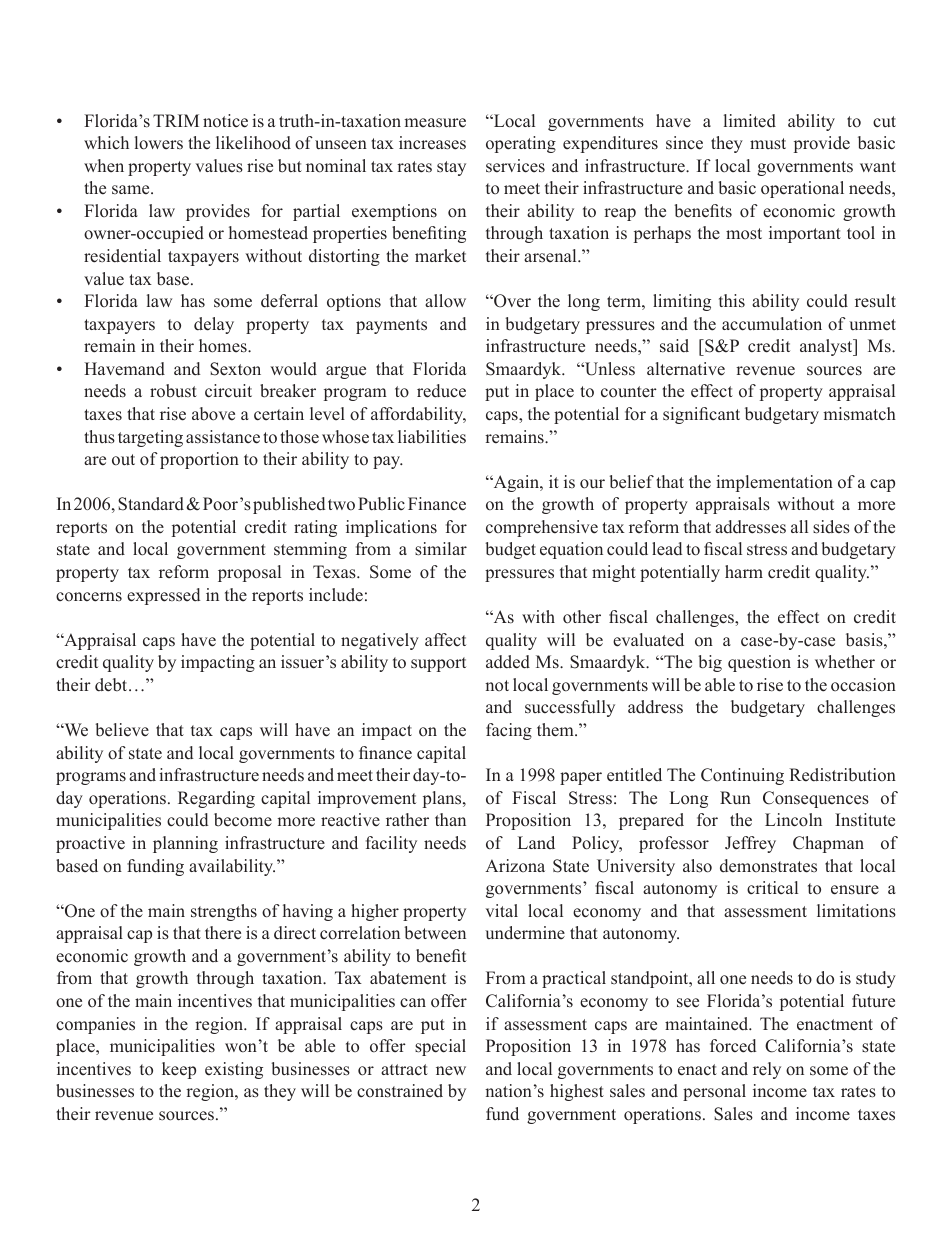 The image size is (952, 1233). What do you see at coordinates (163, 596) in the screenshot?
I see `expressed` at bounding box center [163, 596].
